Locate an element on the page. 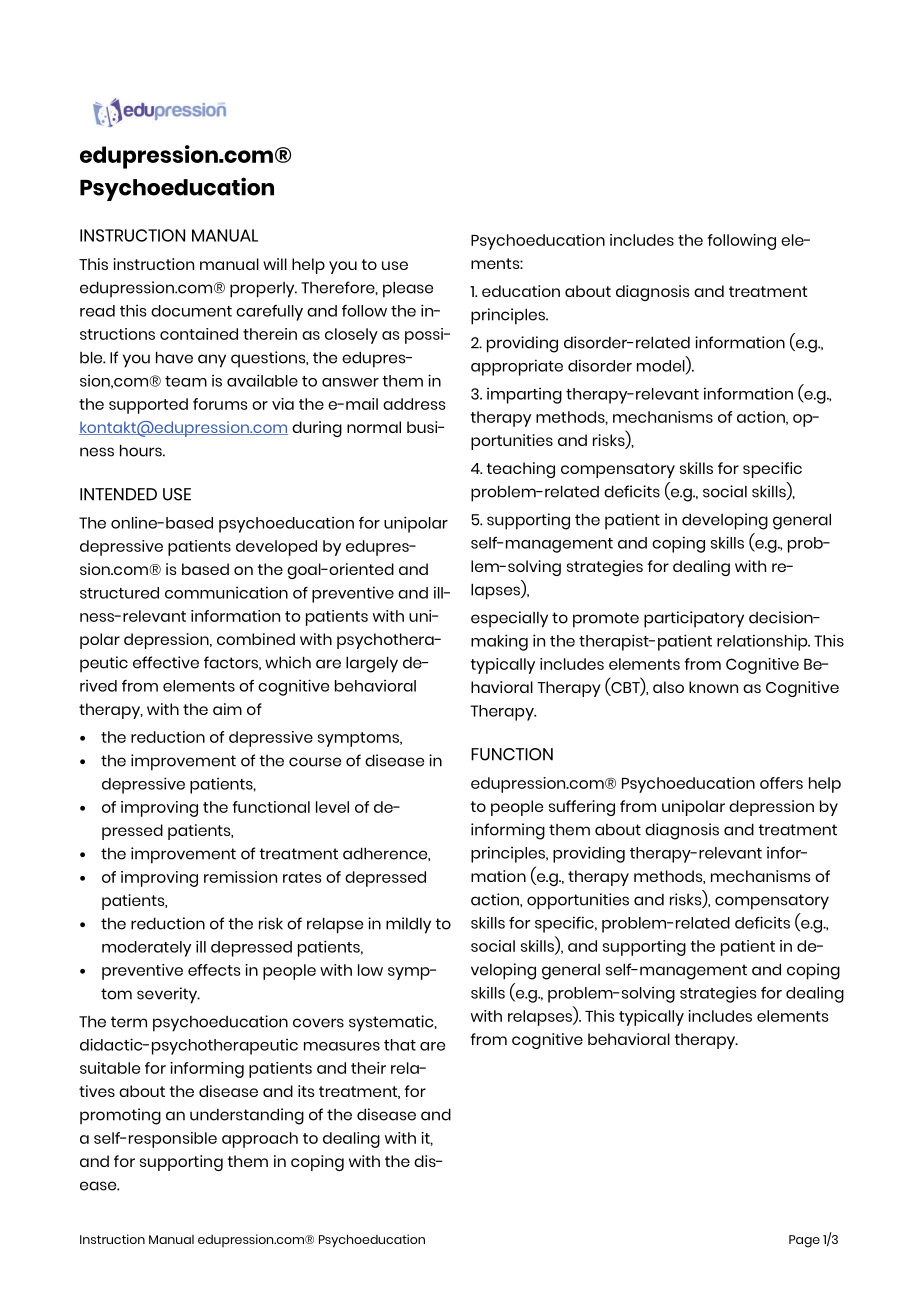 This document has width=924, height=1308. approach is located at coordinates (260, 1140).
